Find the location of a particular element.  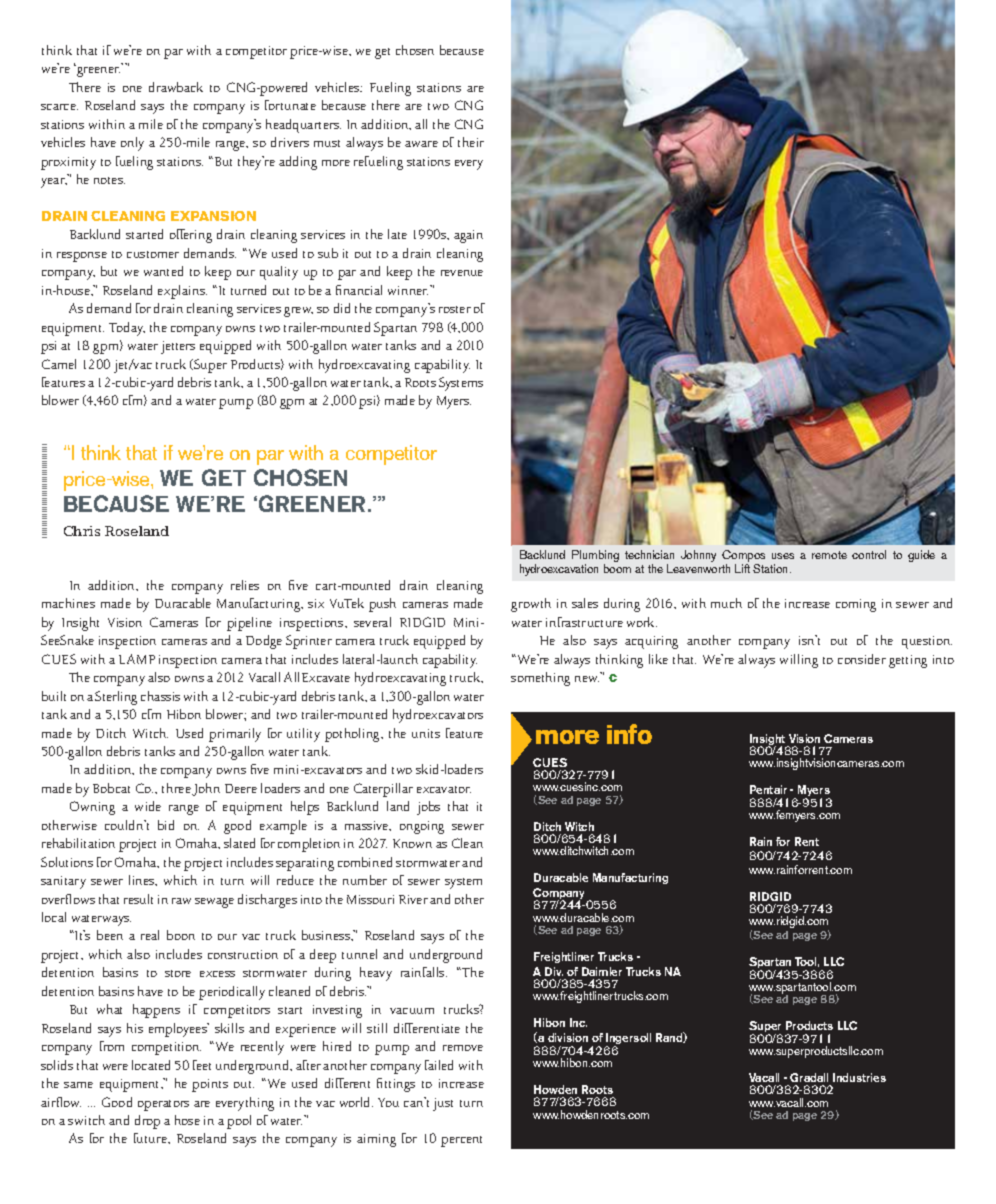

their is located at coordinates (471, 142).
